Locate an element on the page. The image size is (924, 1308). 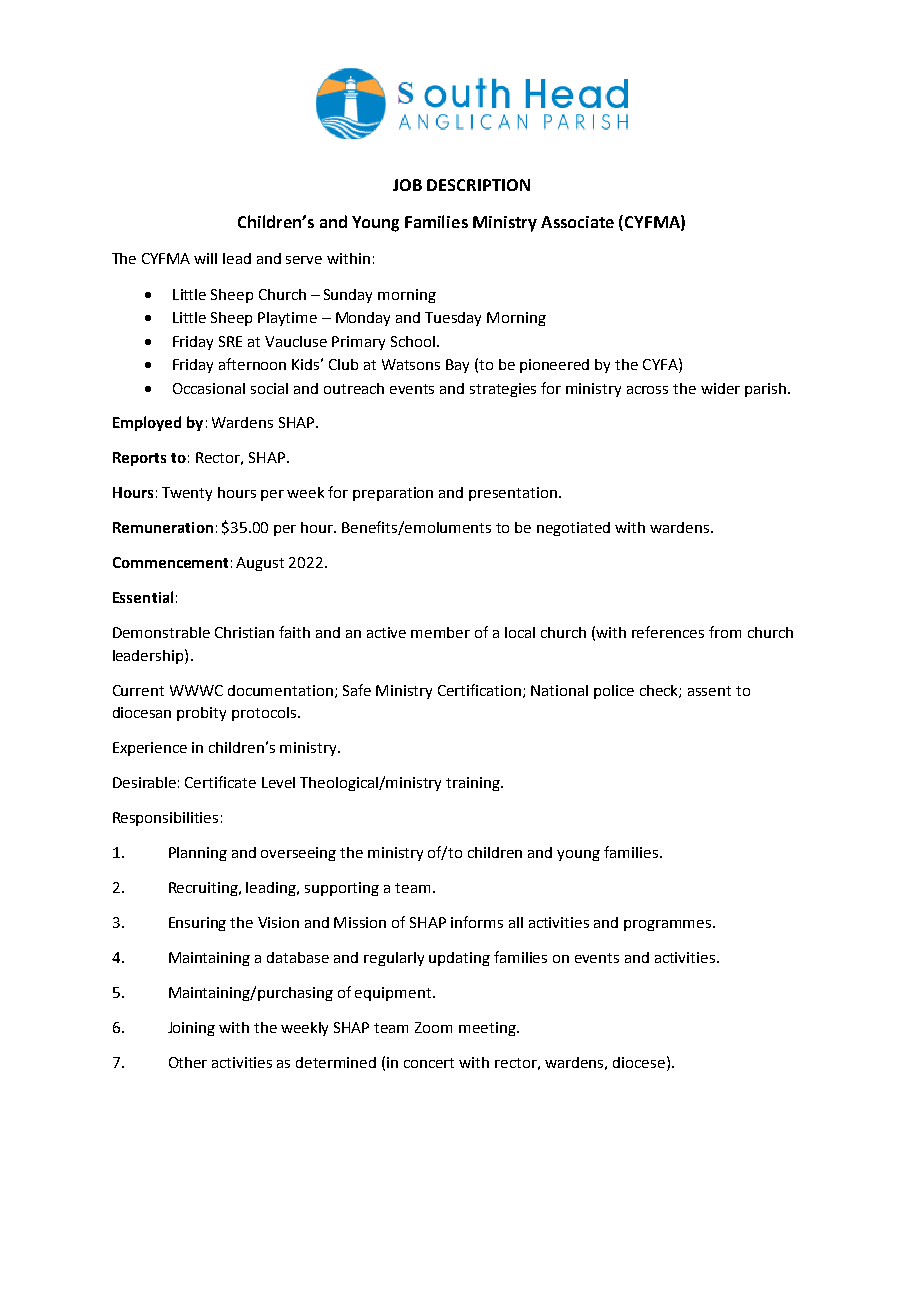
DESCRIPTION is located at coordinates (478, 185).
